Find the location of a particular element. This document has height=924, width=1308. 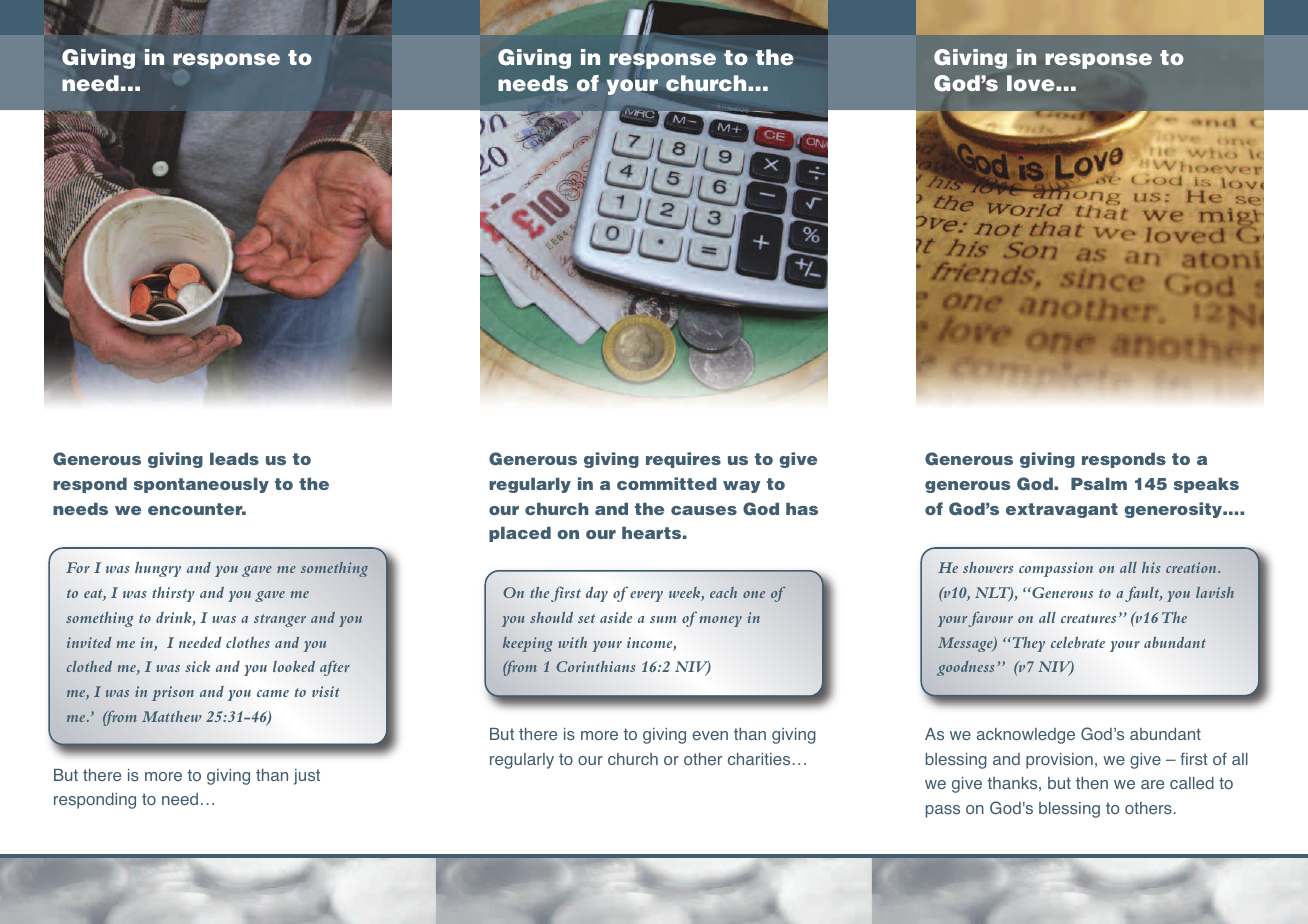

just is located at coordinates (307, 777).
